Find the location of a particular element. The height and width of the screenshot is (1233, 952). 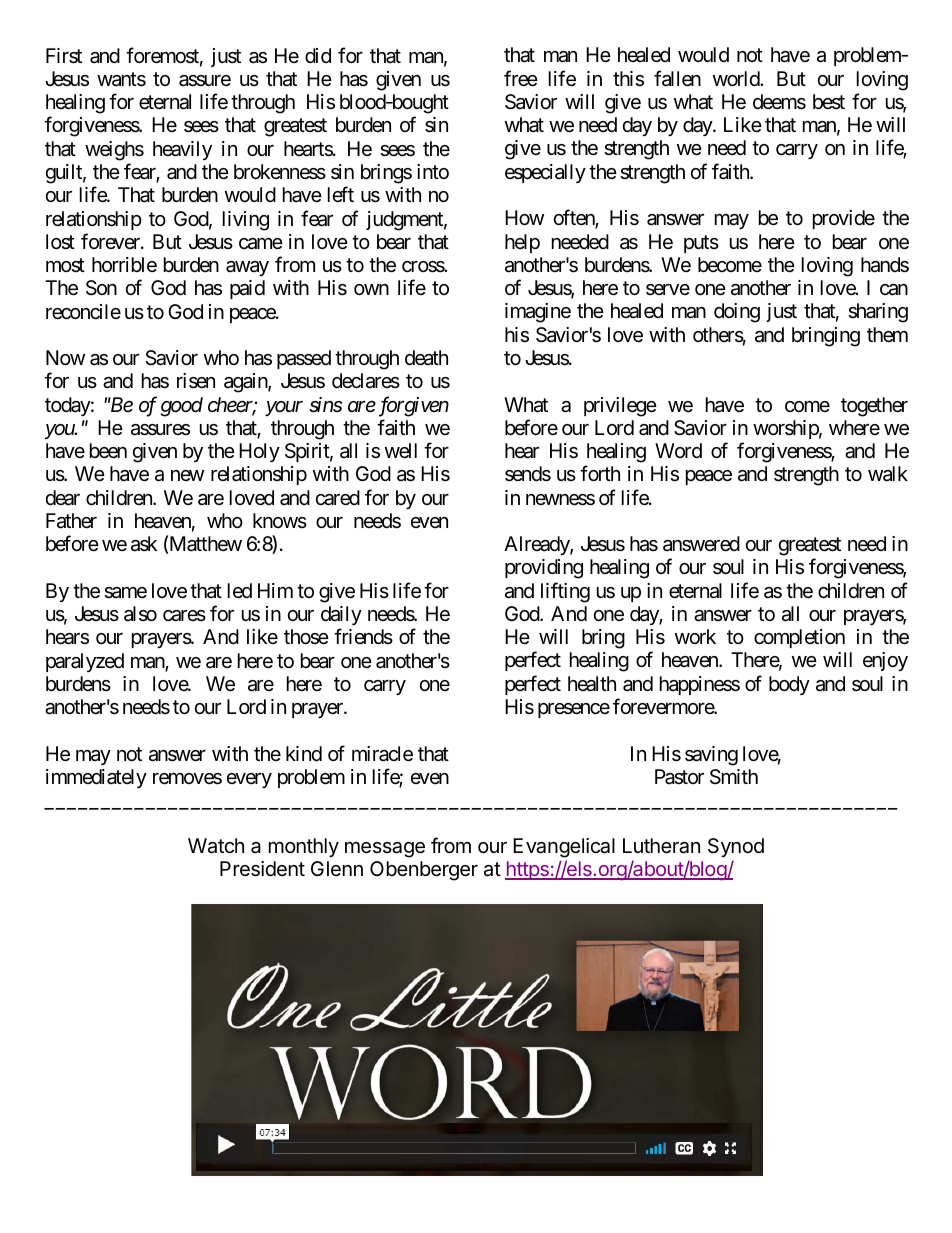

doing is located at coordinates (737, 313).
